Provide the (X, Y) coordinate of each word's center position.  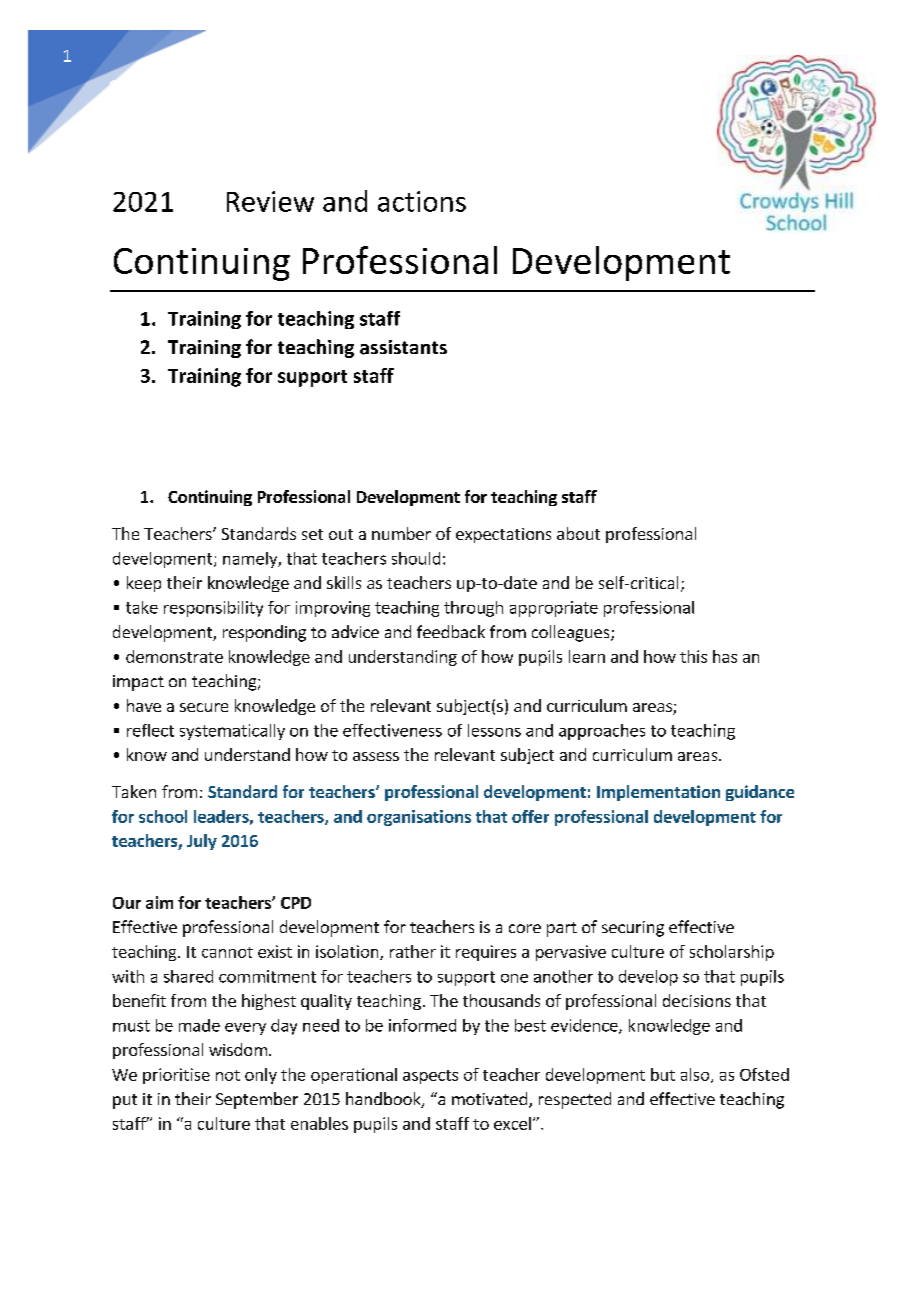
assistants (403, 347)
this (693, 656)
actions (422, 201)
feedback (451, 631)
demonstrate (174, 656)
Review (270, 201)
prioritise (176, 1076)
